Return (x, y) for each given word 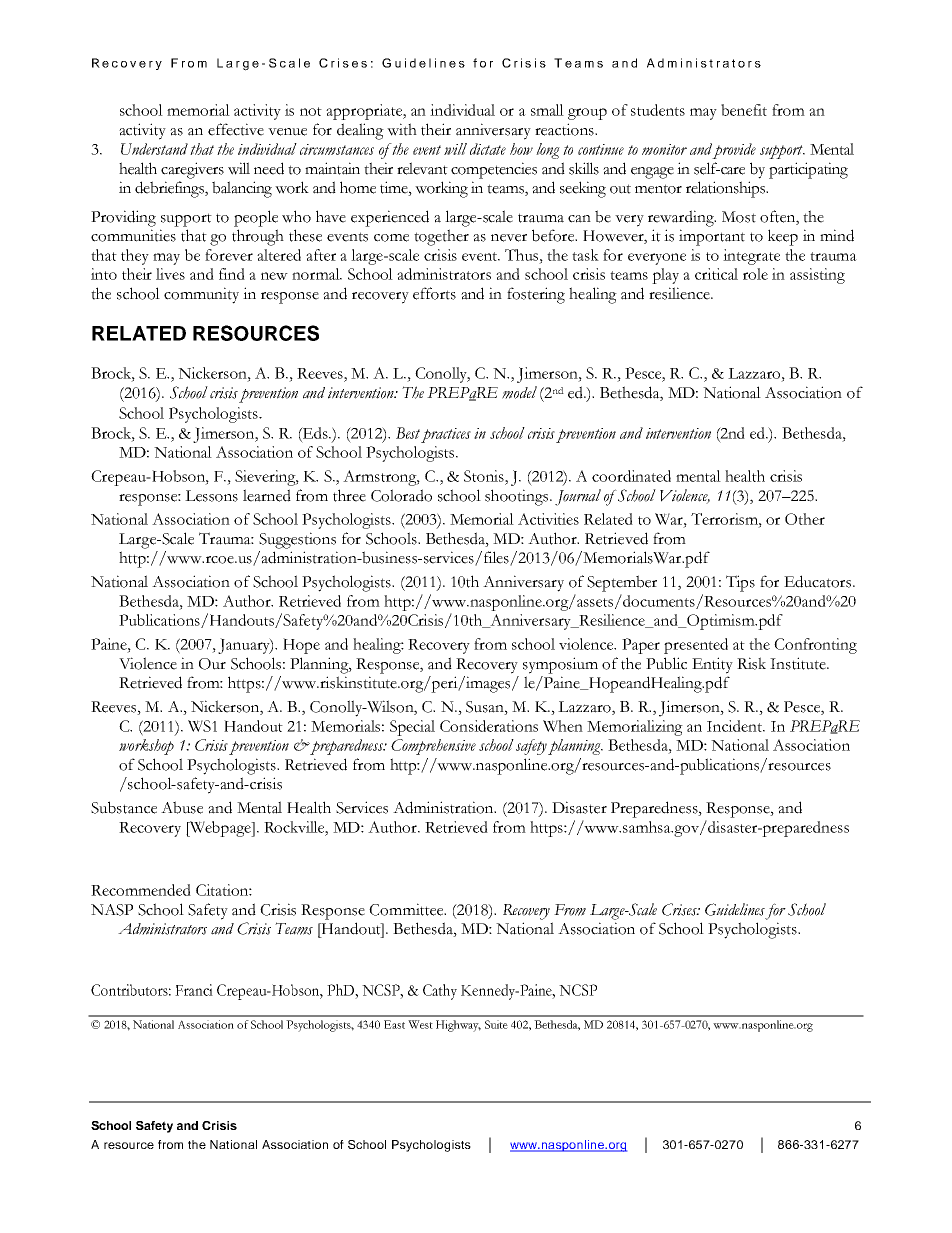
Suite (496, 1024)
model (519, 392)
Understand (154, 149)
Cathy (440, 992)
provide (734, 151)
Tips (740, 583)
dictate (488, 149)
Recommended (141, 890)
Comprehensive (433, 747)
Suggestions (297, 540)
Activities (548, 519)
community (201, 295)
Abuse (182, 807)
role (755, 274)
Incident (736, 726)
